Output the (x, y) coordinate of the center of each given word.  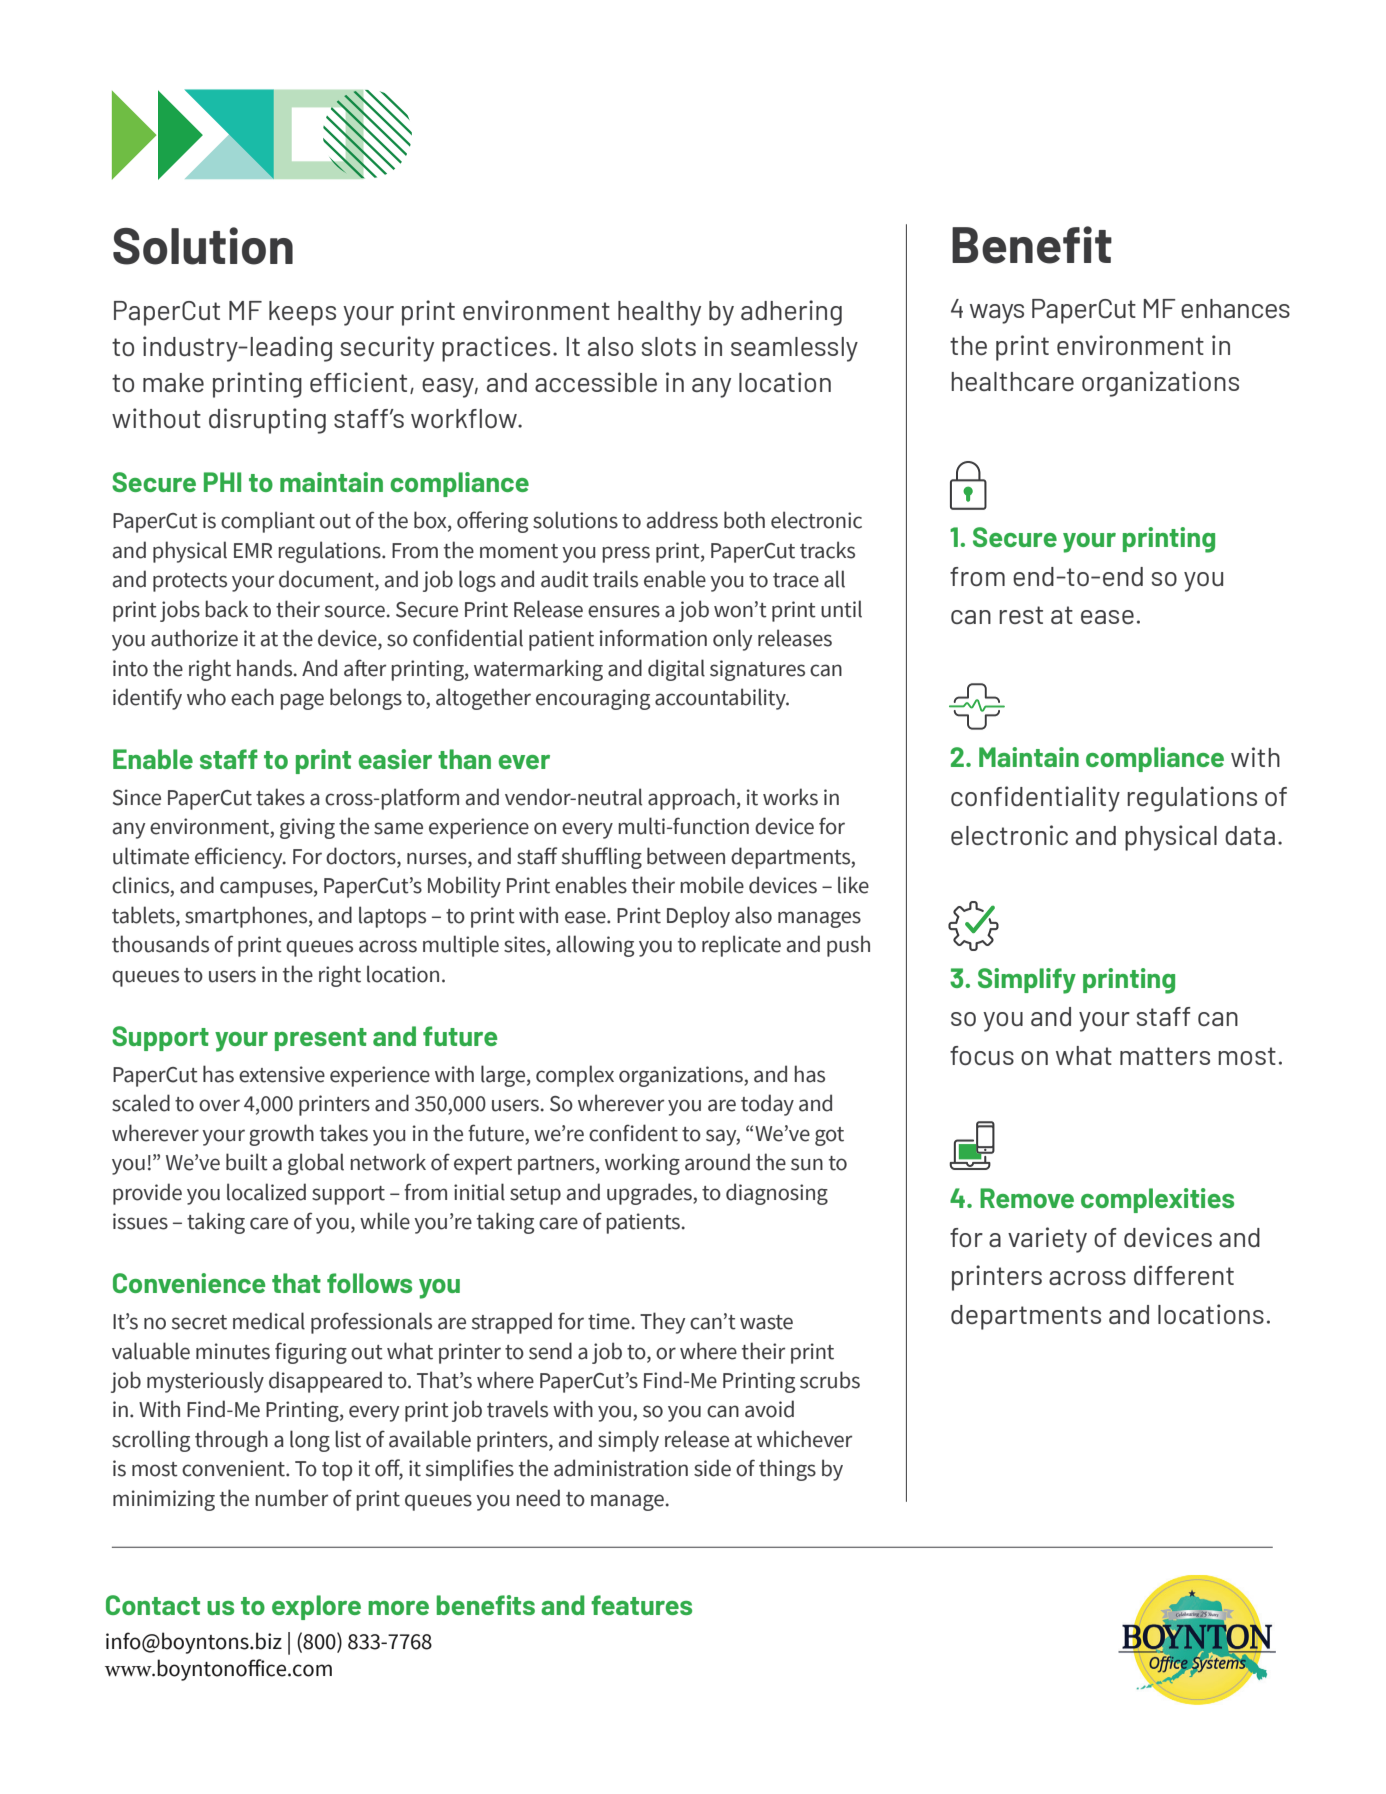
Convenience (189, 1283)
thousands (160, 944)
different (1184, 1275)
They (662, 1323)
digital (676, 670)
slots (669, 346)
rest (1021, 615)
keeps (302, 313)
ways (997, 314)
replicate (741, 946)
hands (266, 668)
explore (316, 1607)
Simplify (1027, 981)
